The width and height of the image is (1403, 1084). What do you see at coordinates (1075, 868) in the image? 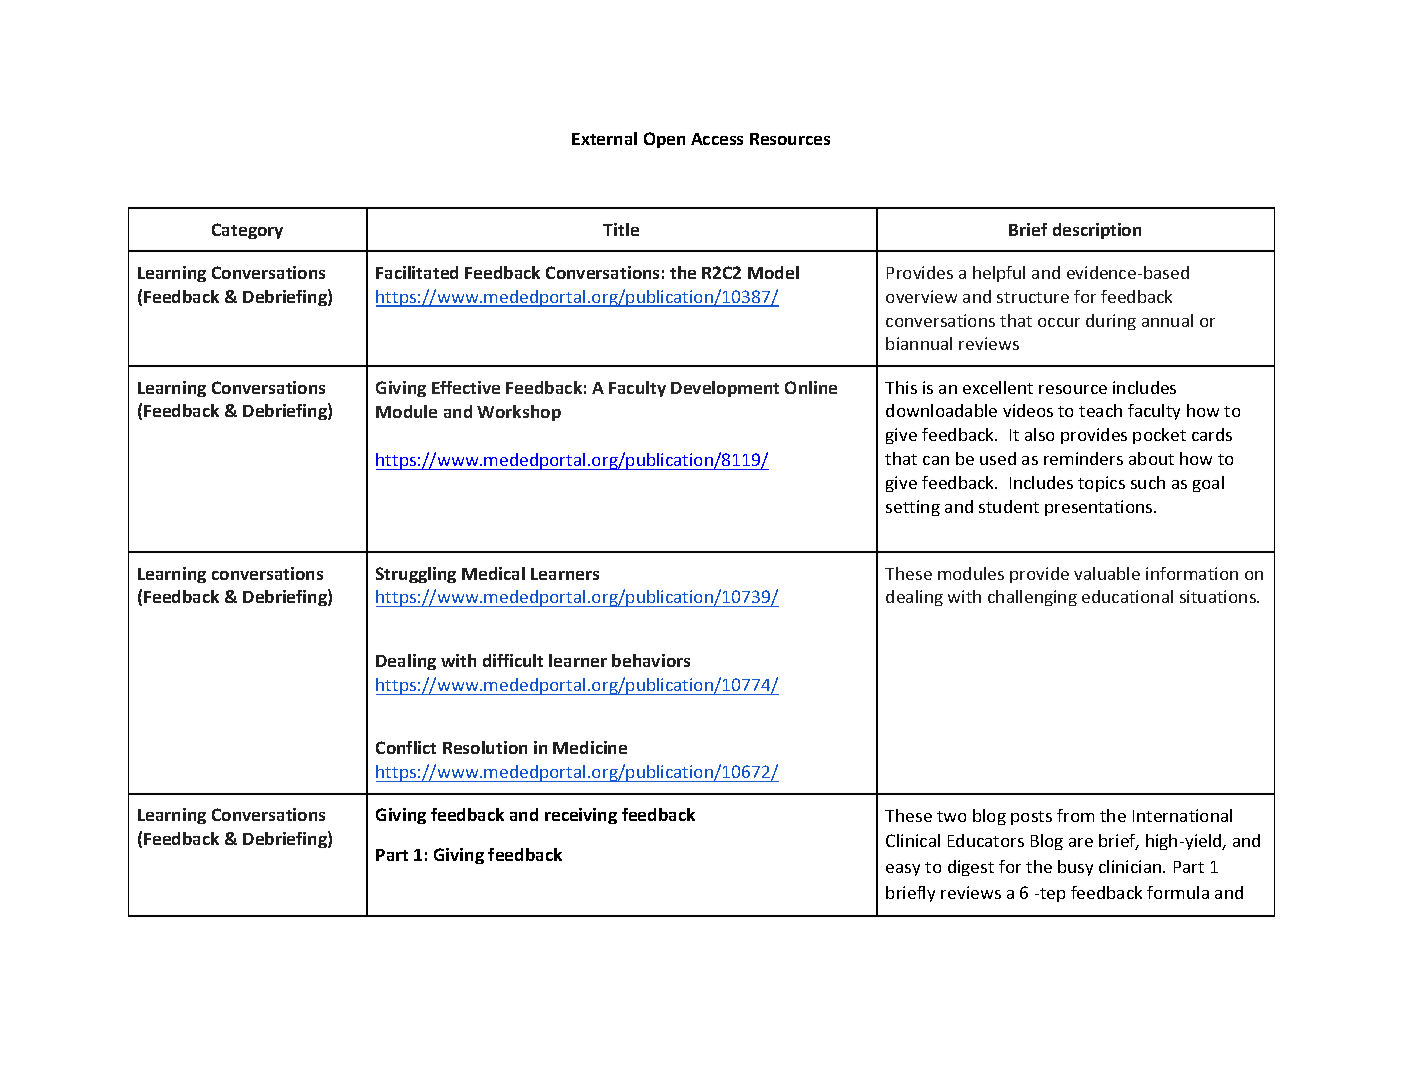
I see `busy` at bounding box center [1075, 868].
